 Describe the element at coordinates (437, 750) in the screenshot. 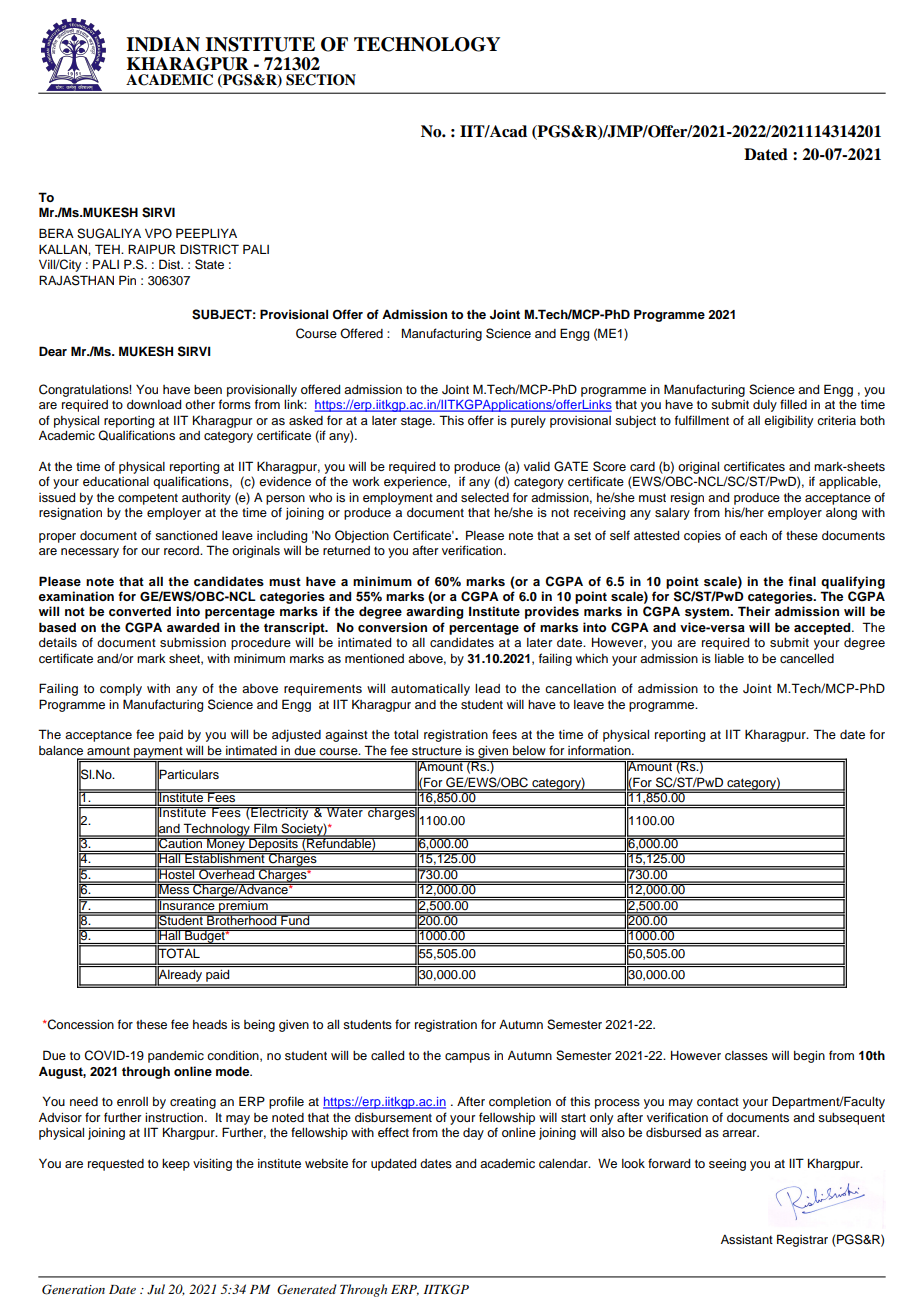

I see `structure` at that location.
